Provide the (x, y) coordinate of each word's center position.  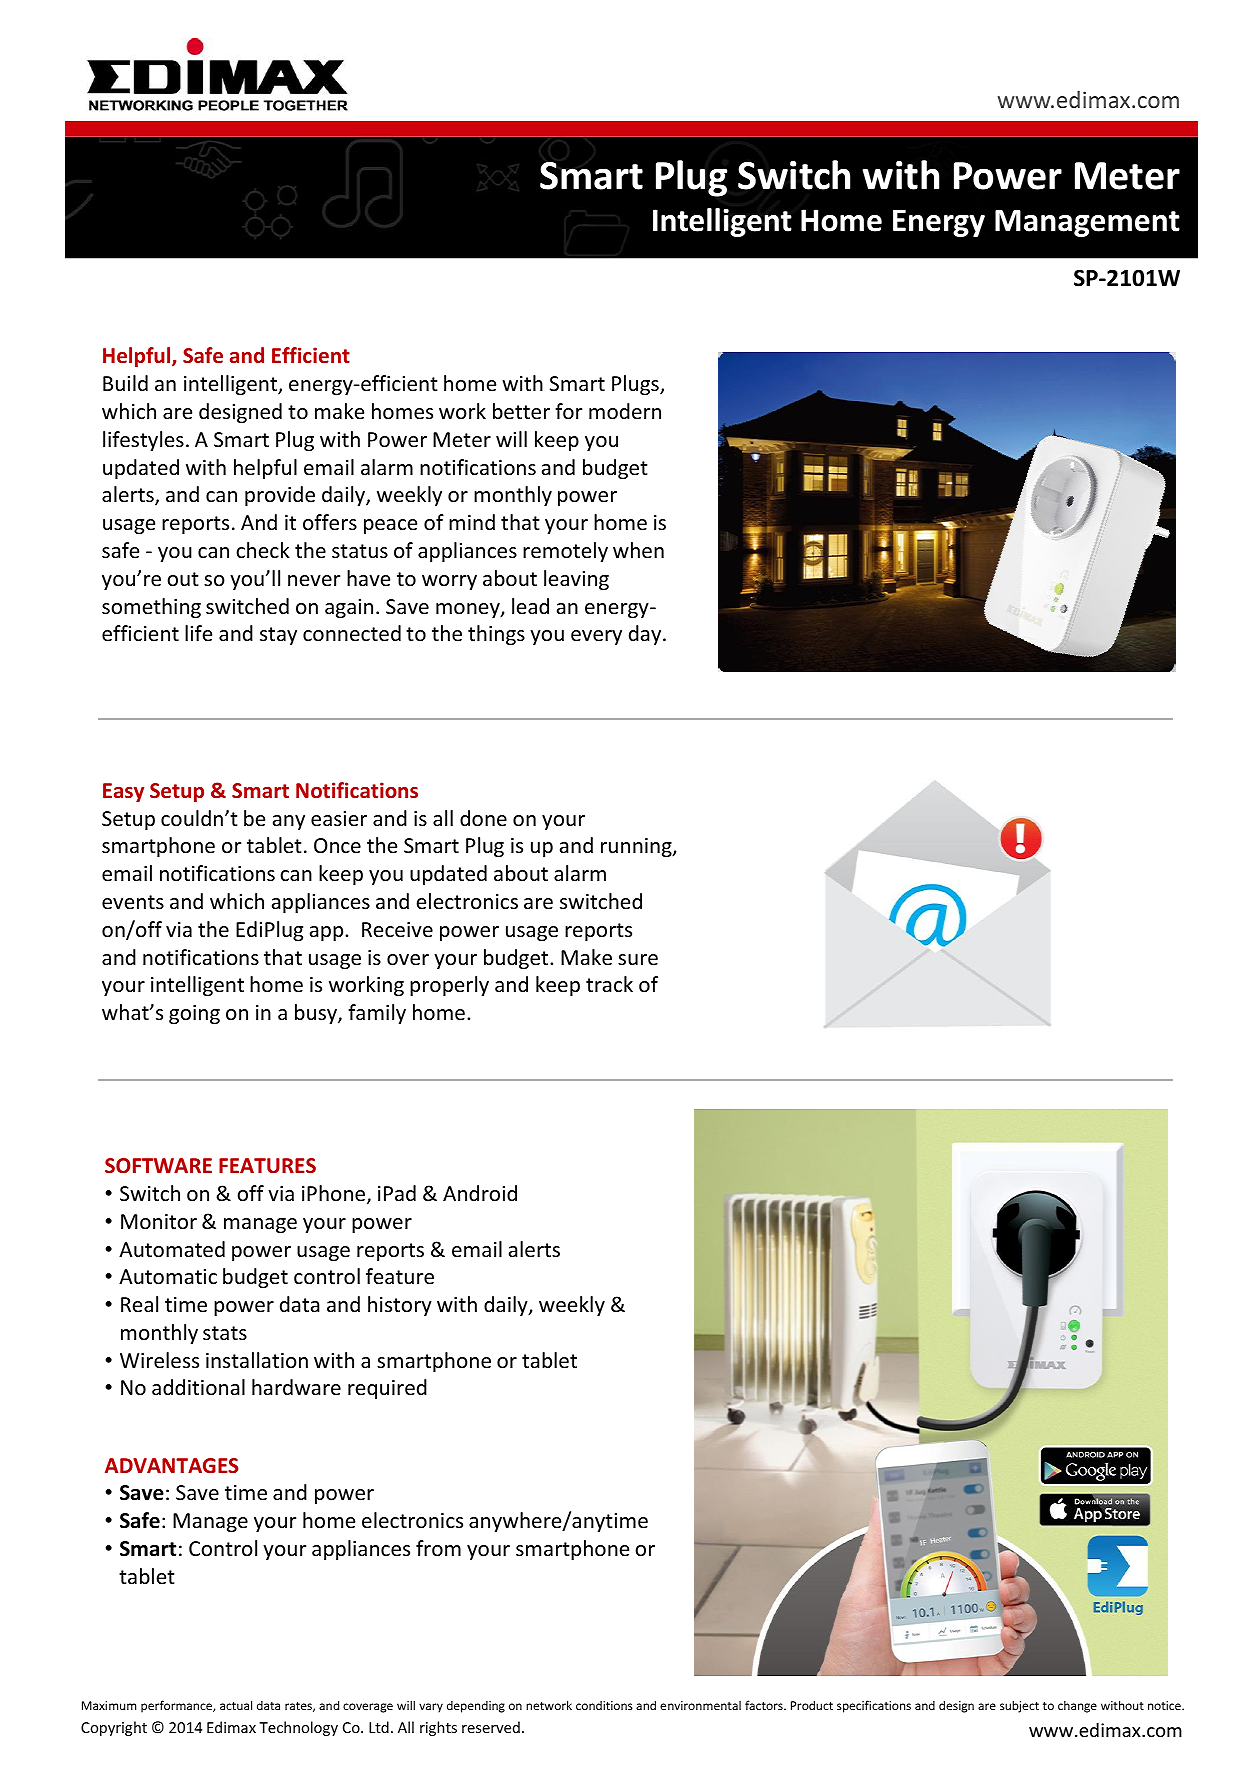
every (596, 637)
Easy (123, 792)
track (609, 984)
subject (1019, 1706)
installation (257, 1360)
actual (236, 1705)
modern (625, 411)
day (646, 635)
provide (280, 496)
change (1077, 1707)
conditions (604, 1705)
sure (638, 960)
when (638, 550)
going (194, 1014)
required (387, 1389)
